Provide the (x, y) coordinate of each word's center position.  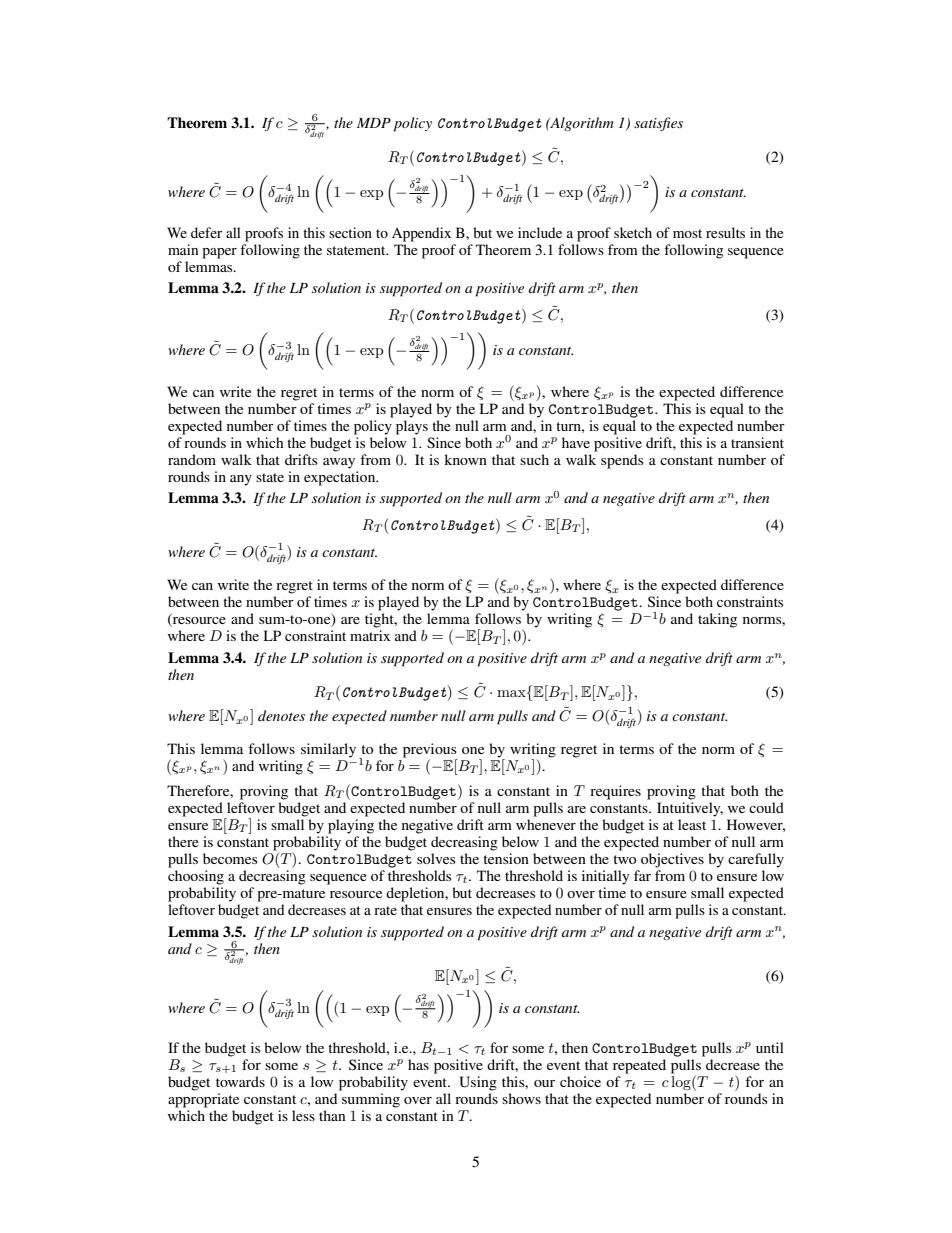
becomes (230, 858)
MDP (374, 123)
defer (206, 232)
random (192, 459)
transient (757, 442)
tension (506, 858)
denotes (281, 715)
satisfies (658, 124)
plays (412, 427)
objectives (672, 860)
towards (240, 1081)
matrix (370, 635)
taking (717, 620)
